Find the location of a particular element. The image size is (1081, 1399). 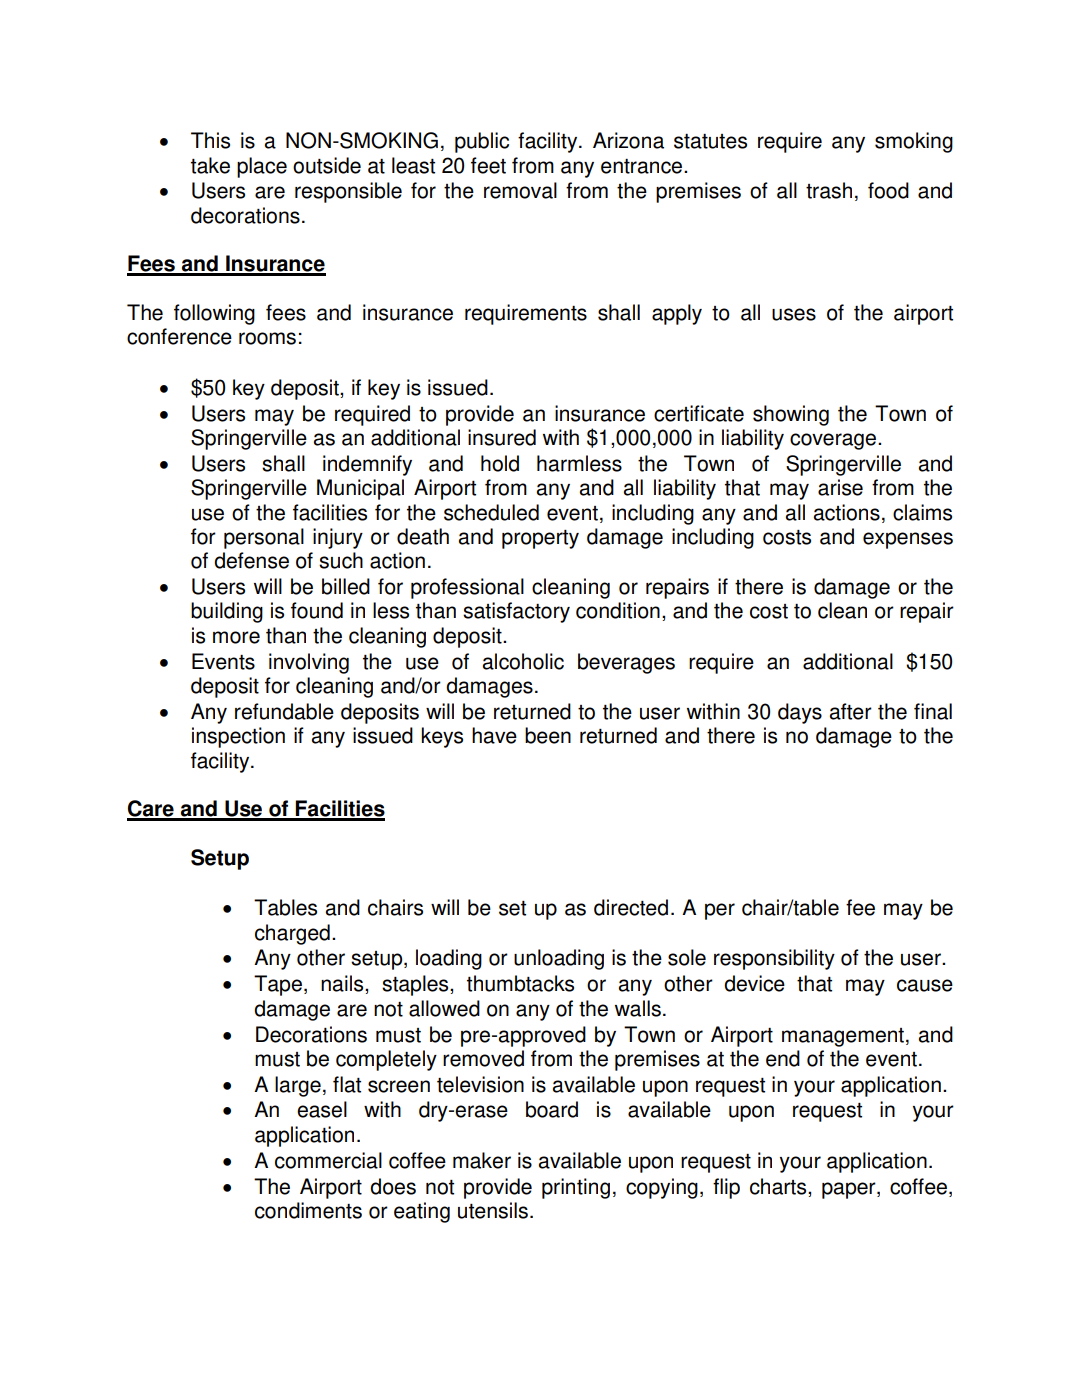

trash is located at coordinates (829, 190).
